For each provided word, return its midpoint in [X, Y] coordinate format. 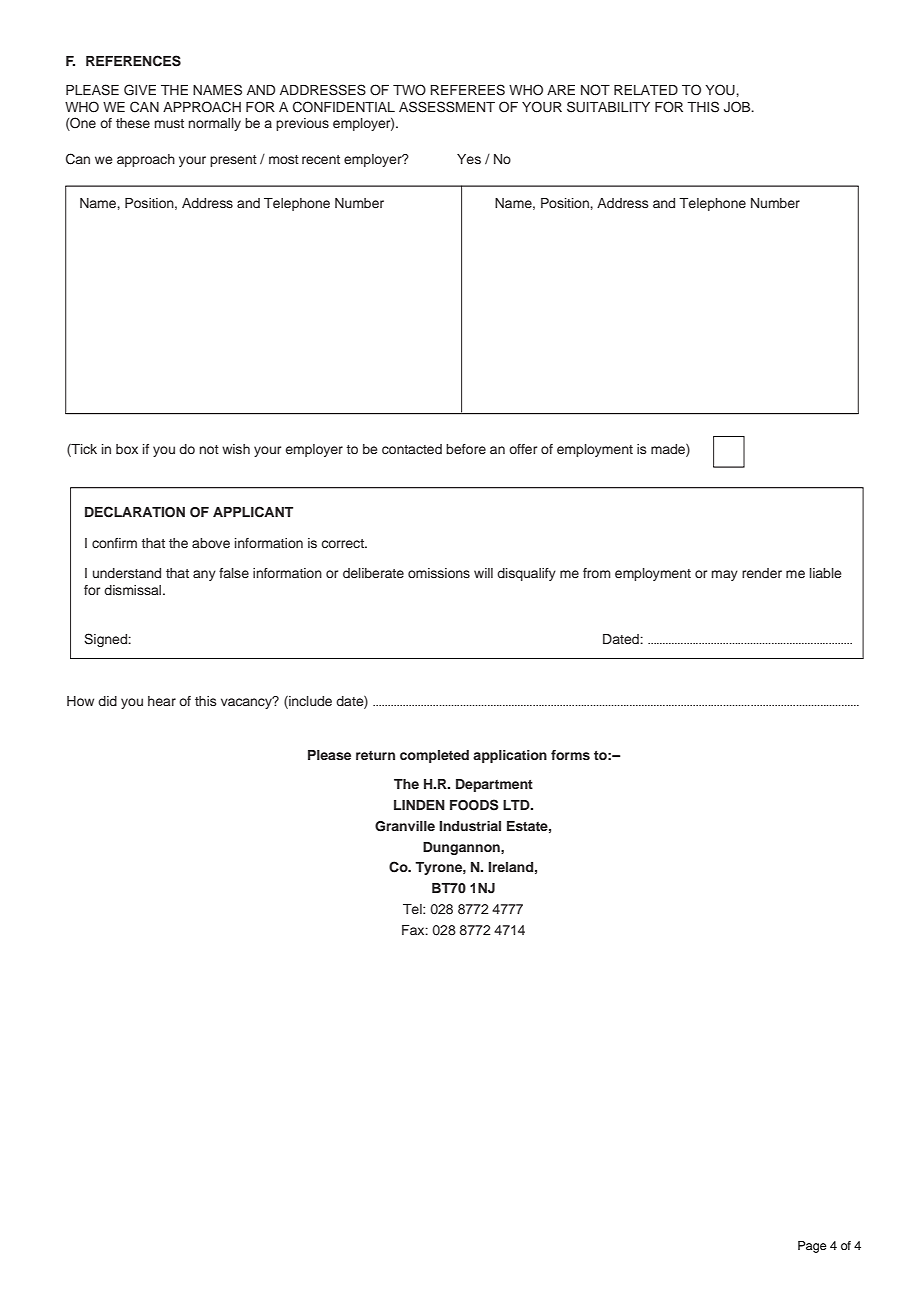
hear [162, 701]
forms [570, 755]
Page [812, 1247]
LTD [517, 805]
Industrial [470, 826]
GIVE [140, 90]
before [466, 449]
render [762, 573]
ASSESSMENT [447, 107]
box [127, 449]
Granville [405, 826]
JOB [738, 107]
